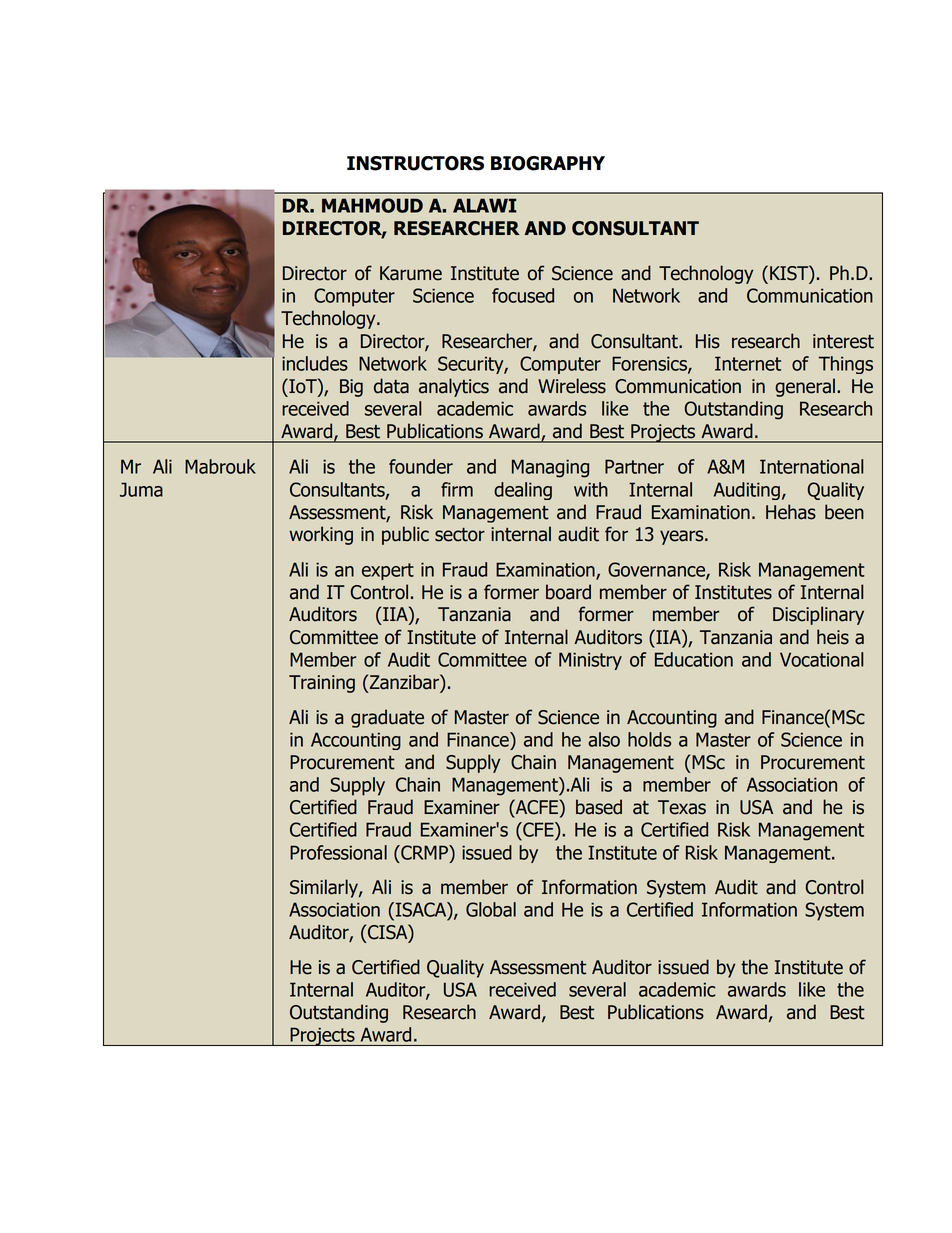  Describe the element at coordinates (454, 387) in the image. I see `analytics` at that location.
